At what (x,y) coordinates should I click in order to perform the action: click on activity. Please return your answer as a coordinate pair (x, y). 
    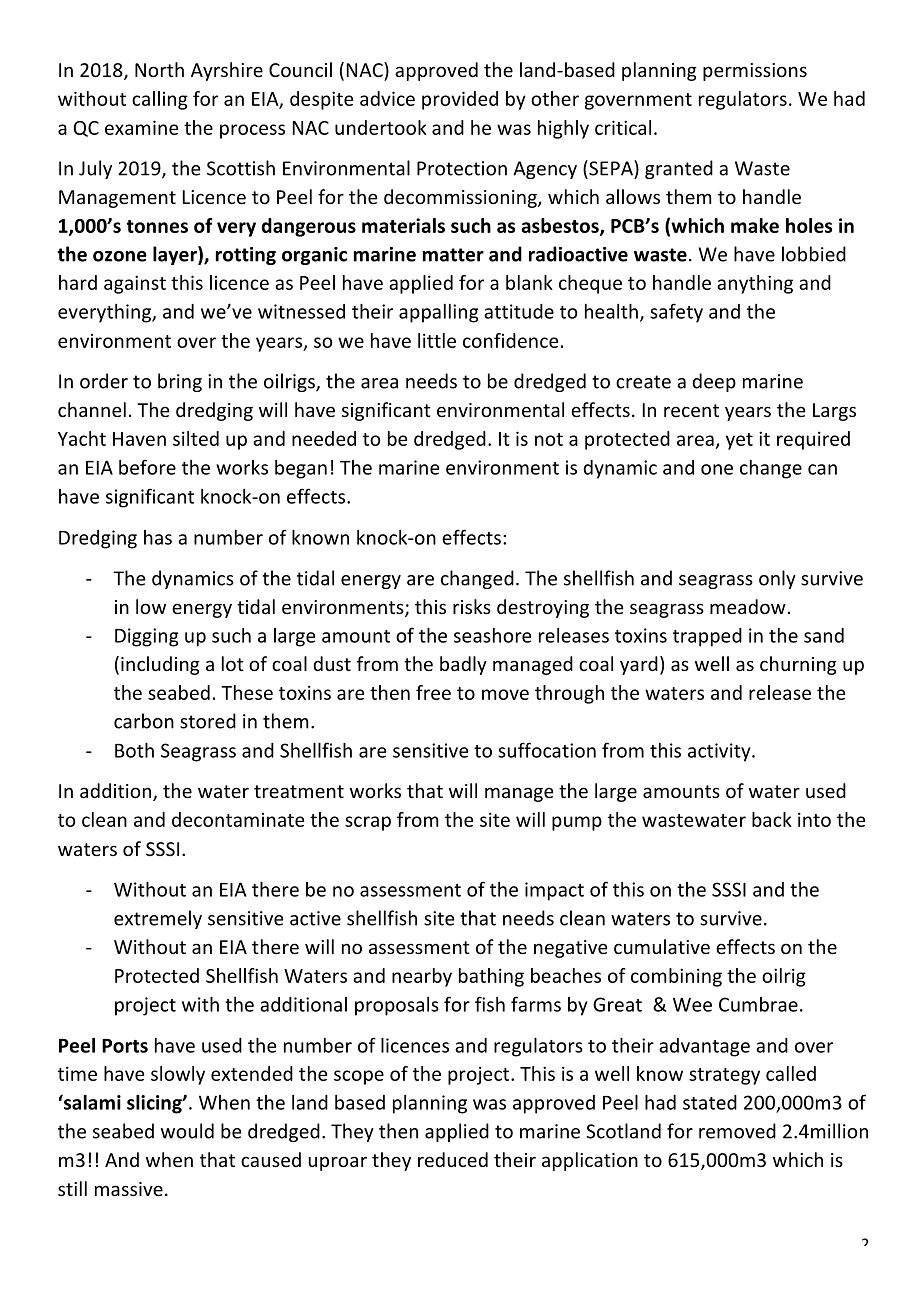
    Looking at the image, I should click on (720, 752).
